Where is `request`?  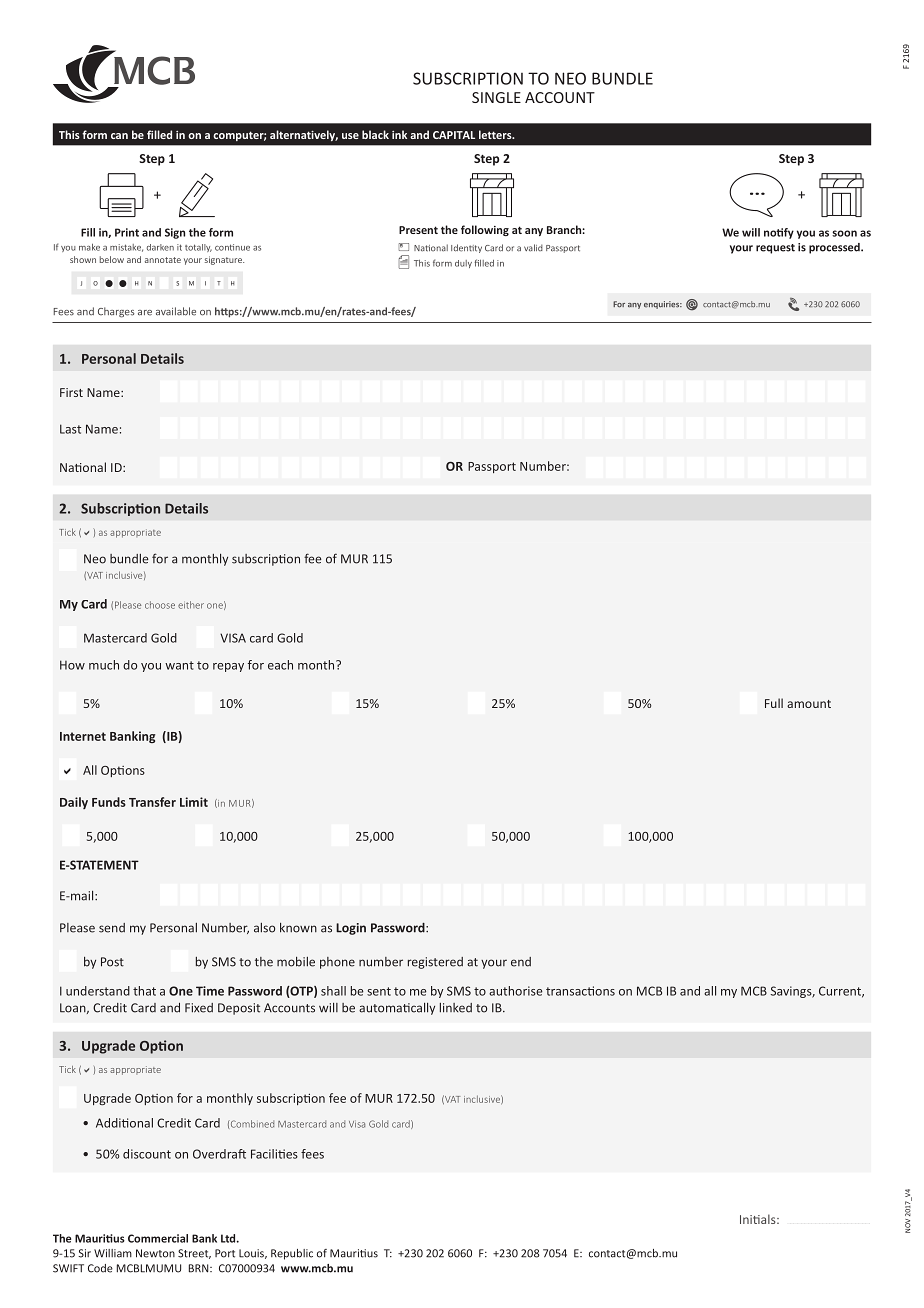 request is located at coordinates (775, 249).
